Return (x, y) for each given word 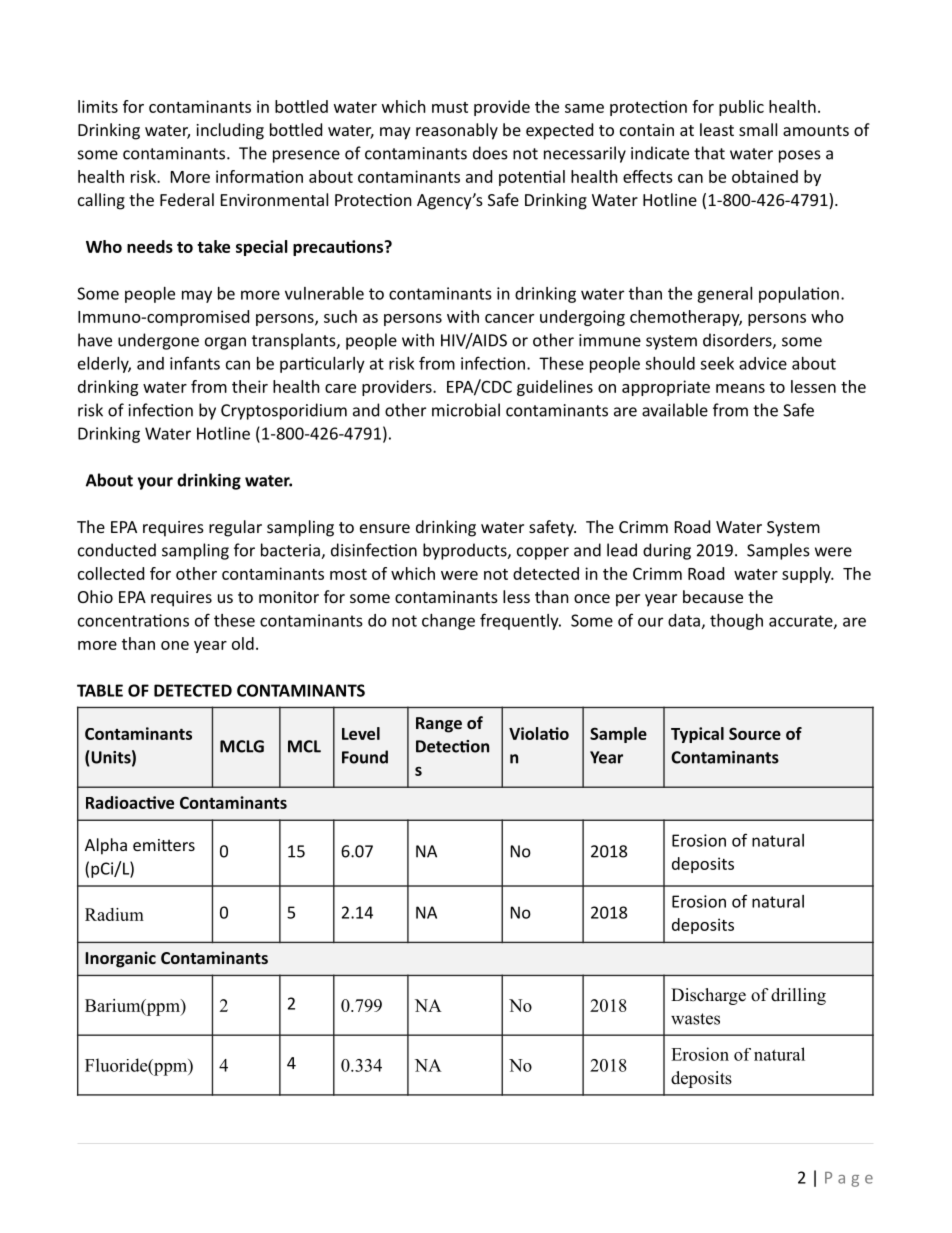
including (230, 131)
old (243, 643)
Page (849, 1179)
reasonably (457, 131)
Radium (114, 914)
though (736, 622)
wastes (695, 1019)
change (448, 622)
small (758, 129)
